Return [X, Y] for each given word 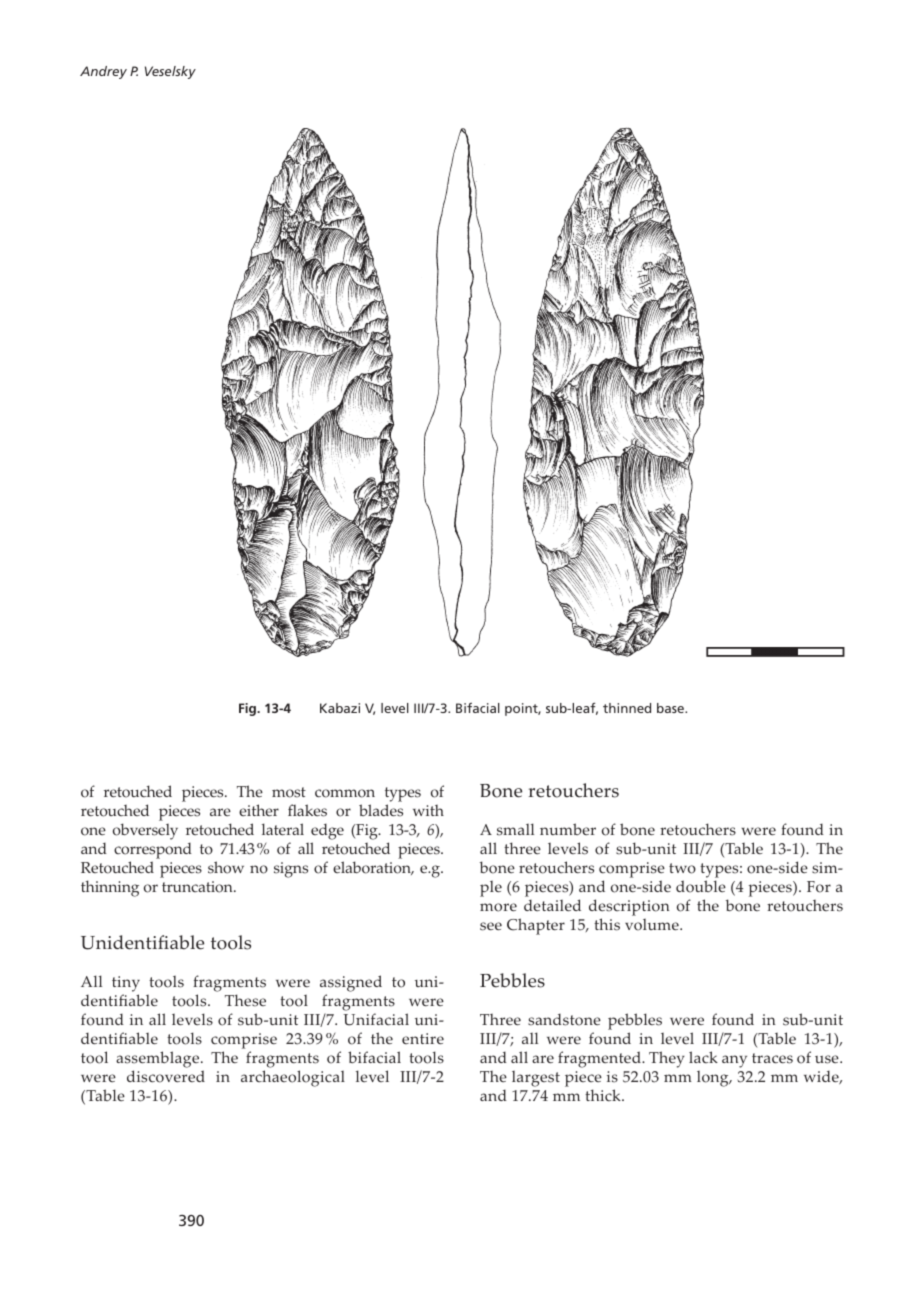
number [568, 829]
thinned [627, 708]
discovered [166, 1076]
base [671, 708]
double [701, 886]
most [289, 792]
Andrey [103, 72]
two [682, 868]
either [259, 810]
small [515, 829]
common [345, 793]
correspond [153, 852]
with [428, 810]
